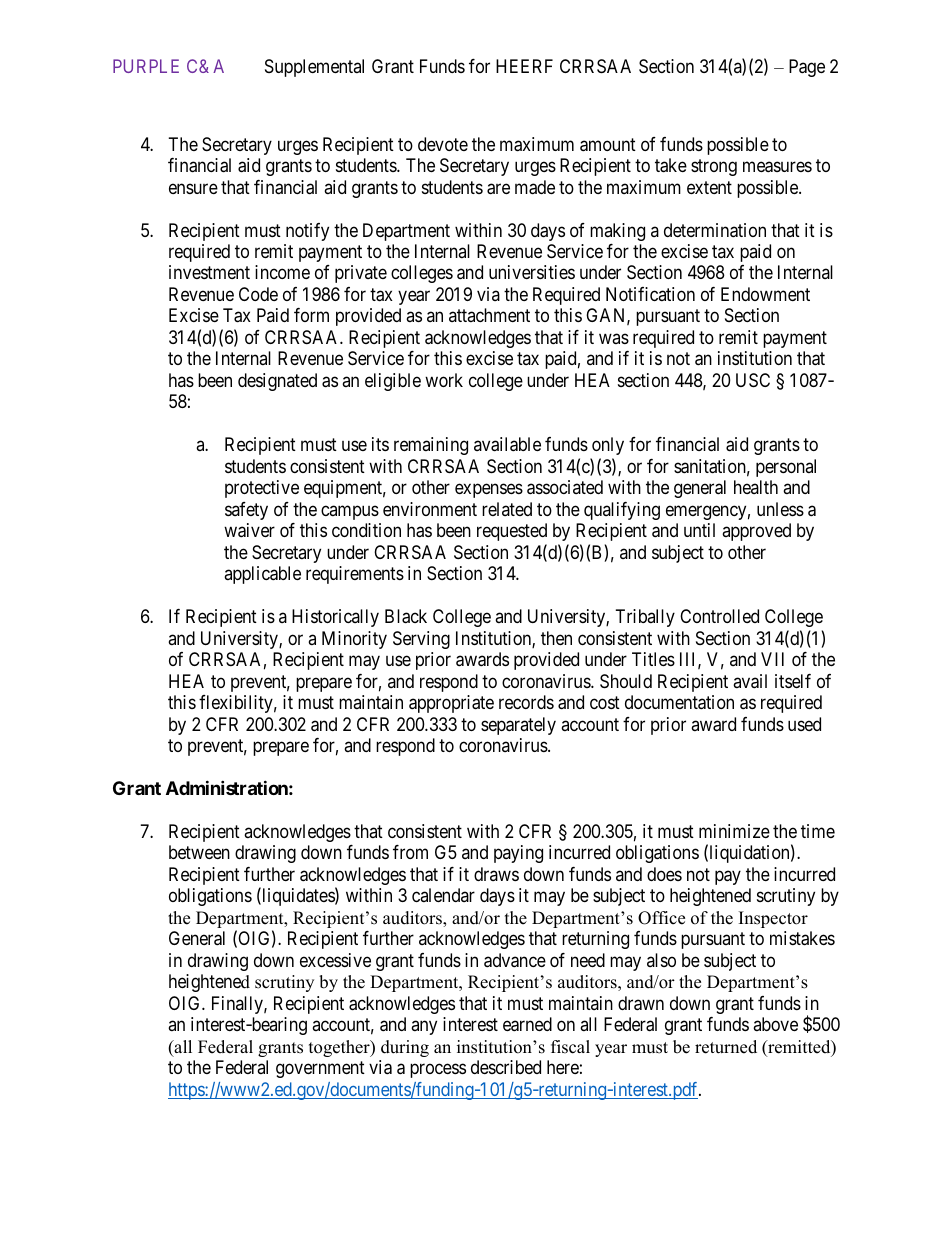  I want to click on approved, so click(756, 532).
